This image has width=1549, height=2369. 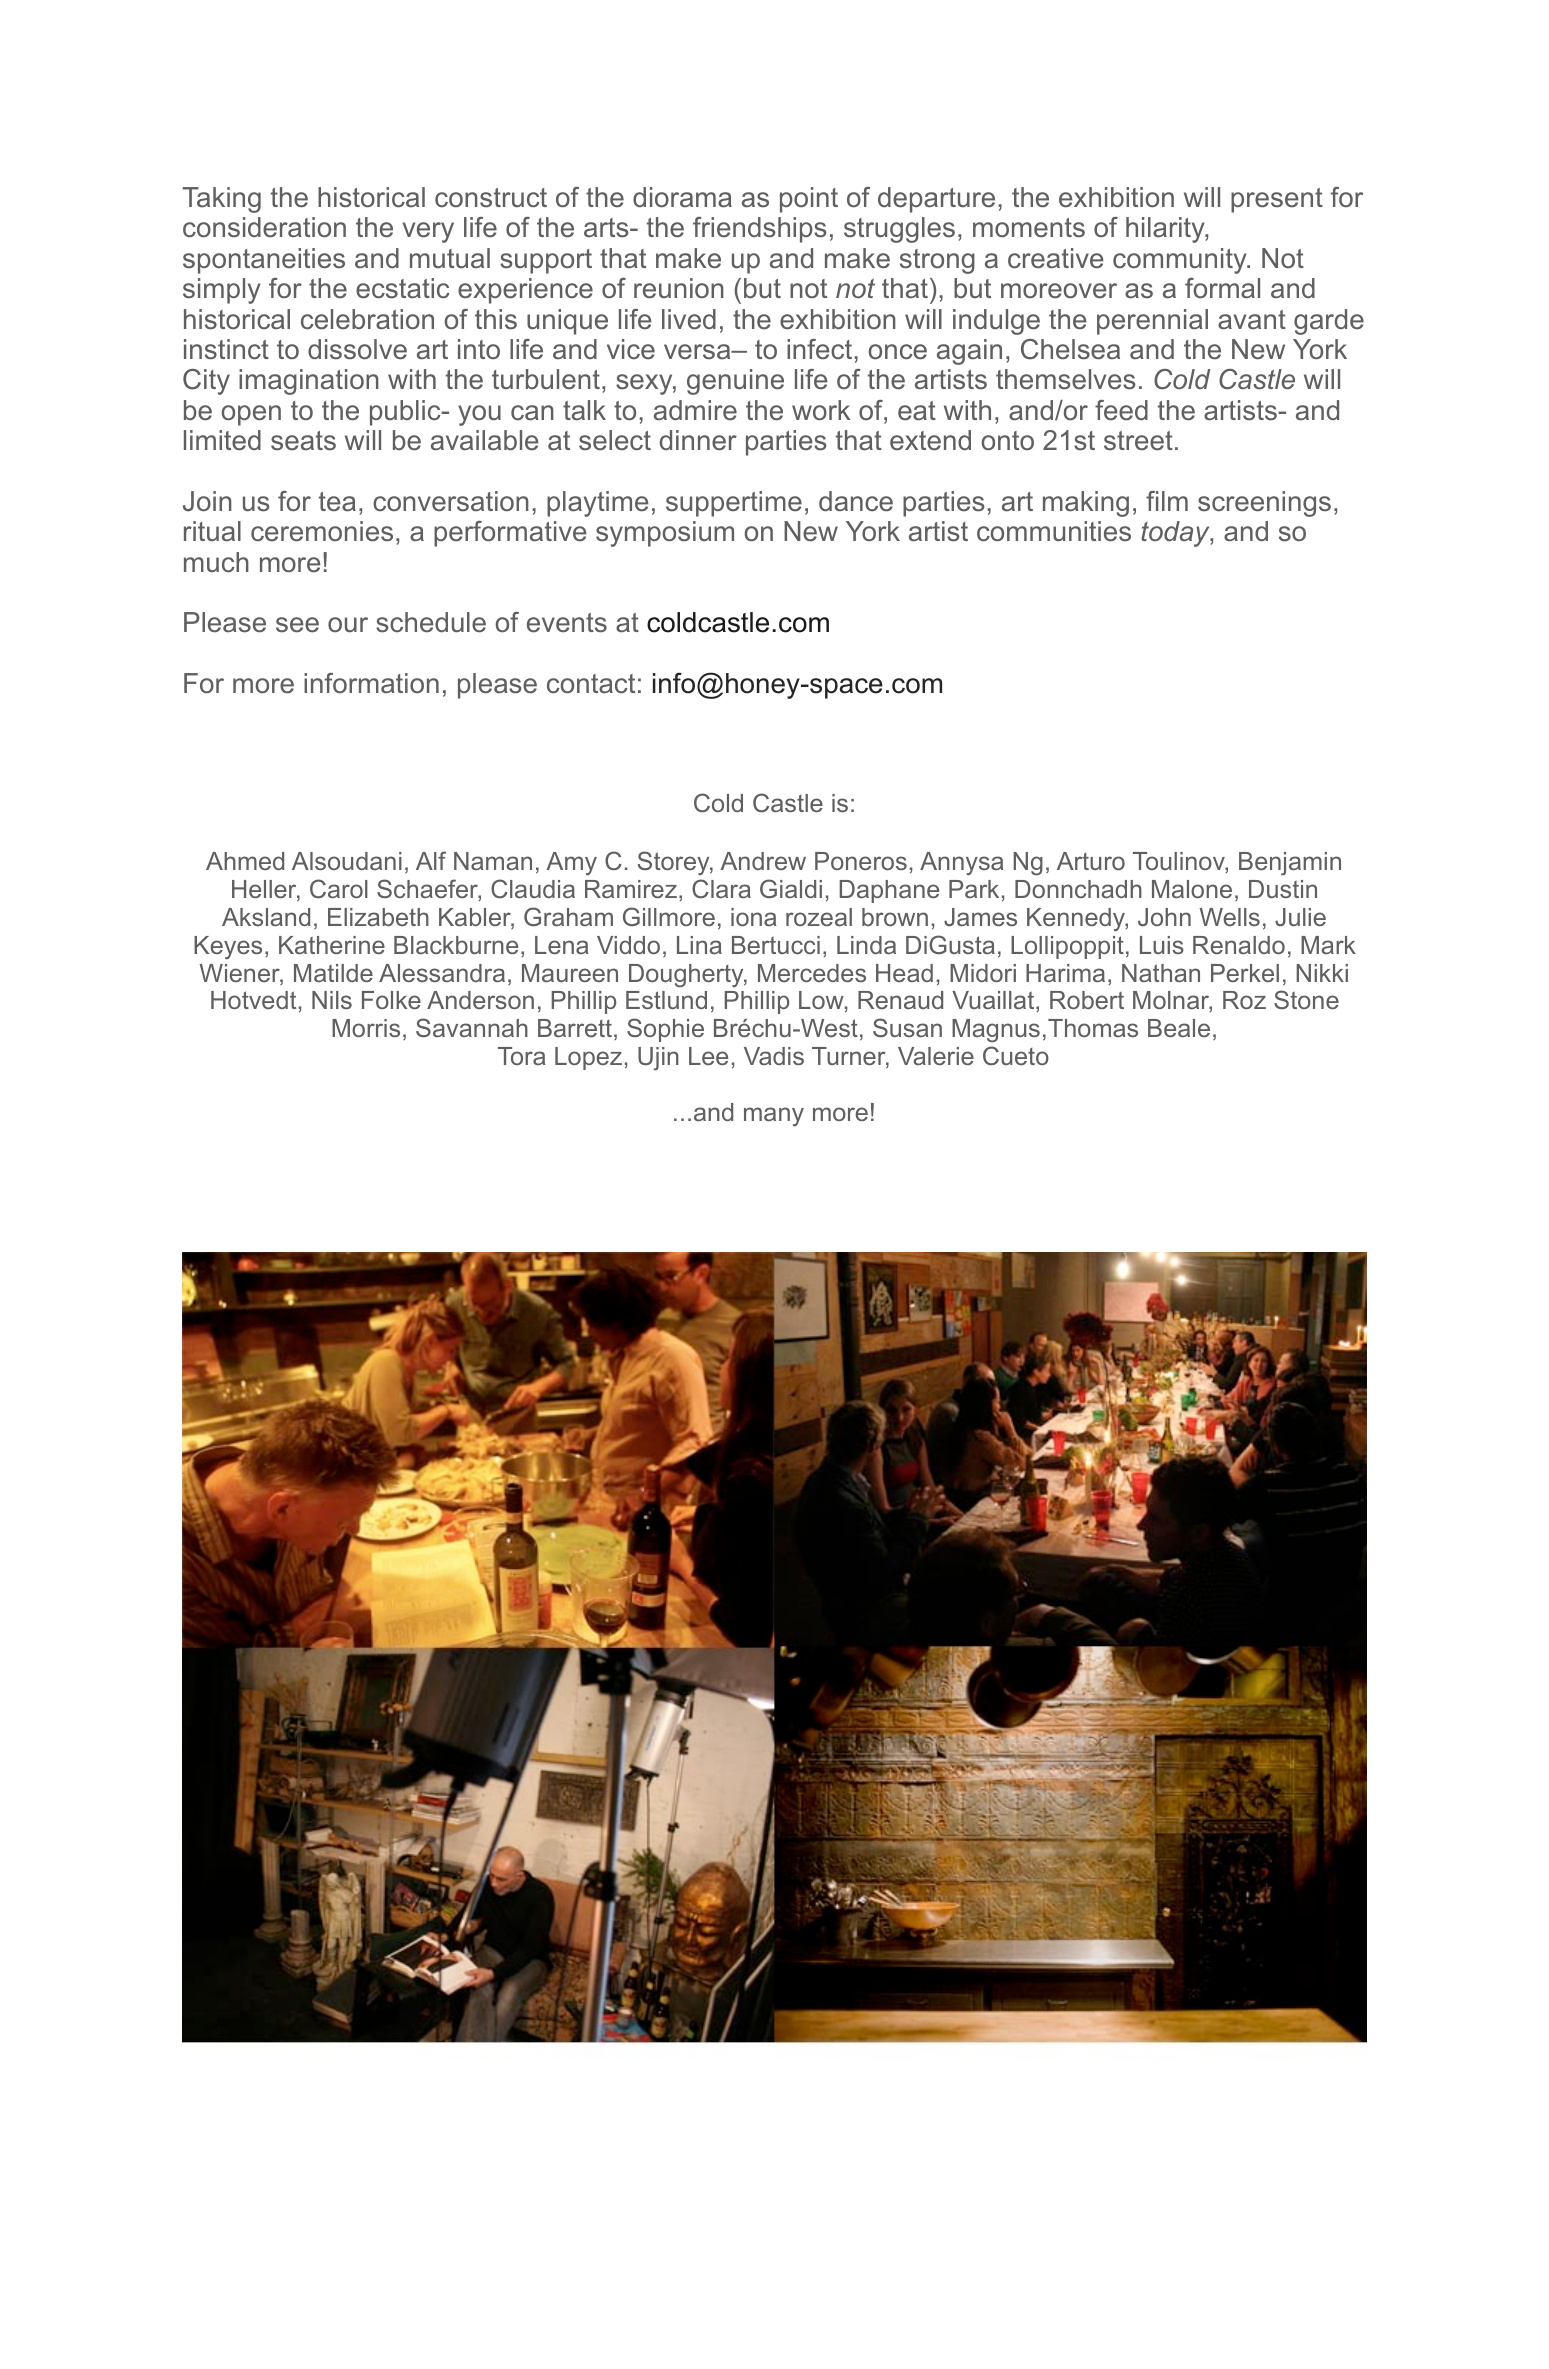 I want to click on Alf, so click(x=431, y=860).
